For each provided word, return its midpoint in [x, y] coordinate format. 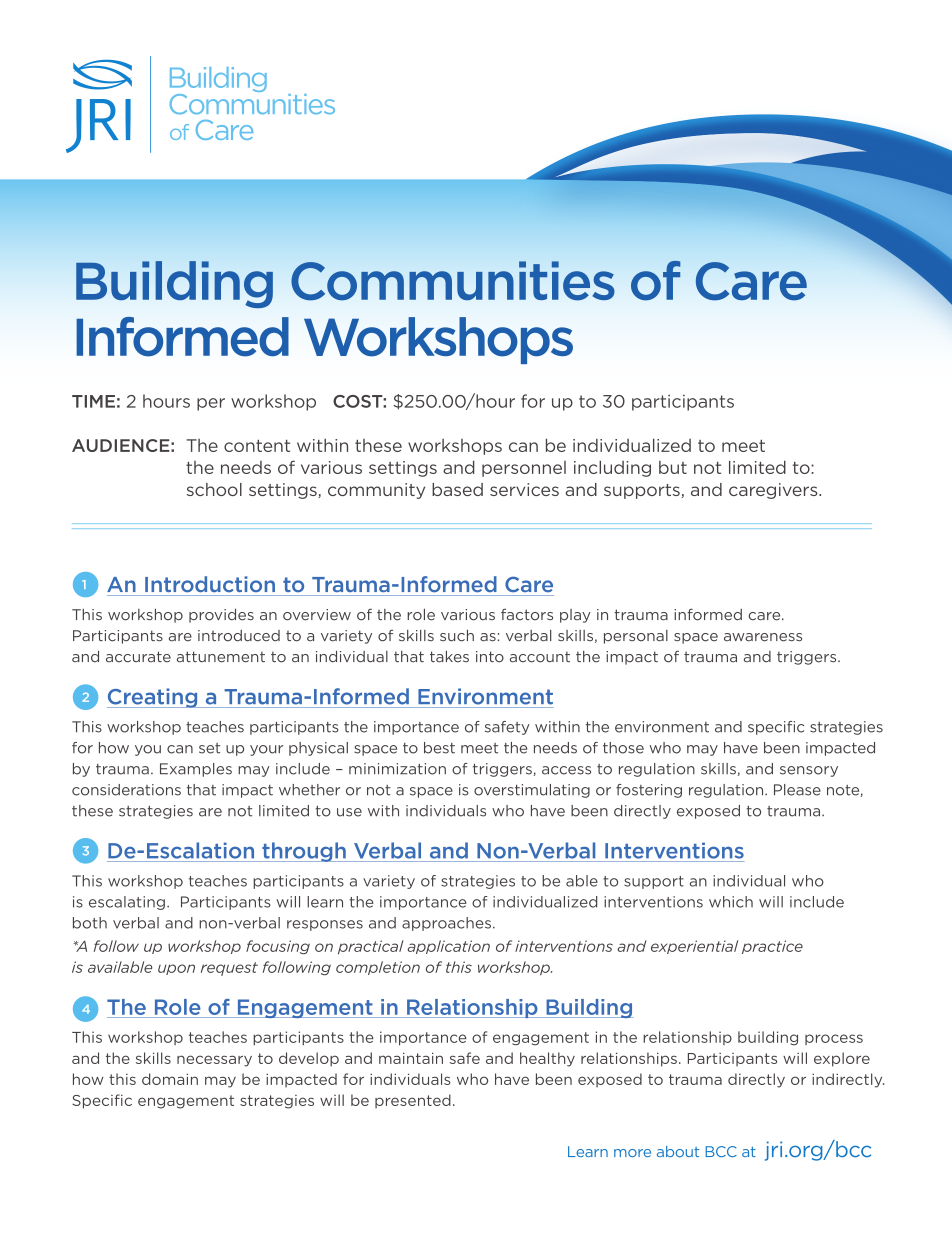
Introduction [210, 584]
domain [170, 1079]
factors [527, 614]
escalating [127, 903]
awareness [763, 637]
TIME [93, 401]
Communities [453, 280]
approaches [446, 924]
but [673, 467]
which [731, 902]
